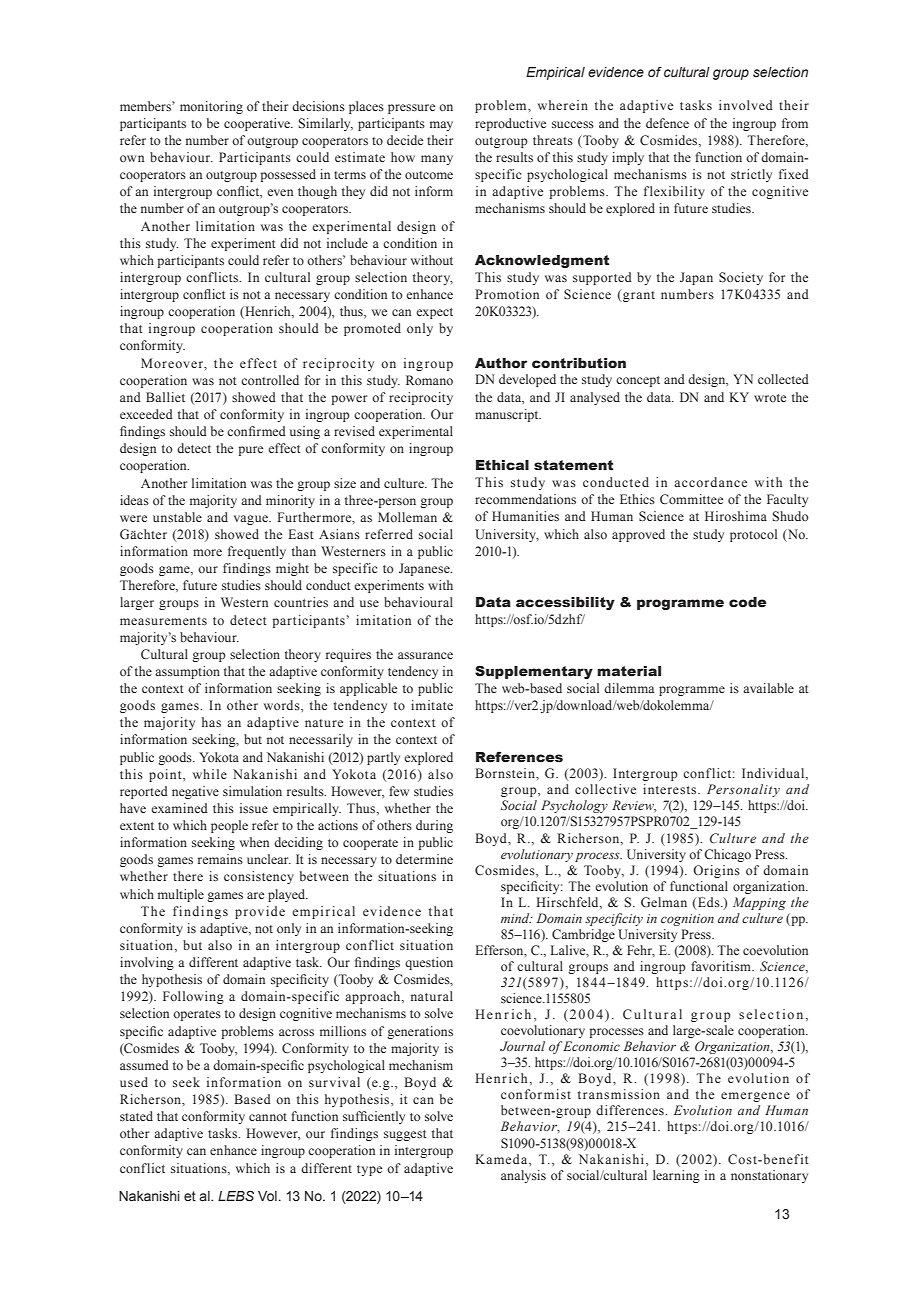 Image resolution: width=924 pixels, height=1297 pixels. I want to click on cannot, so click(268, 1117).
